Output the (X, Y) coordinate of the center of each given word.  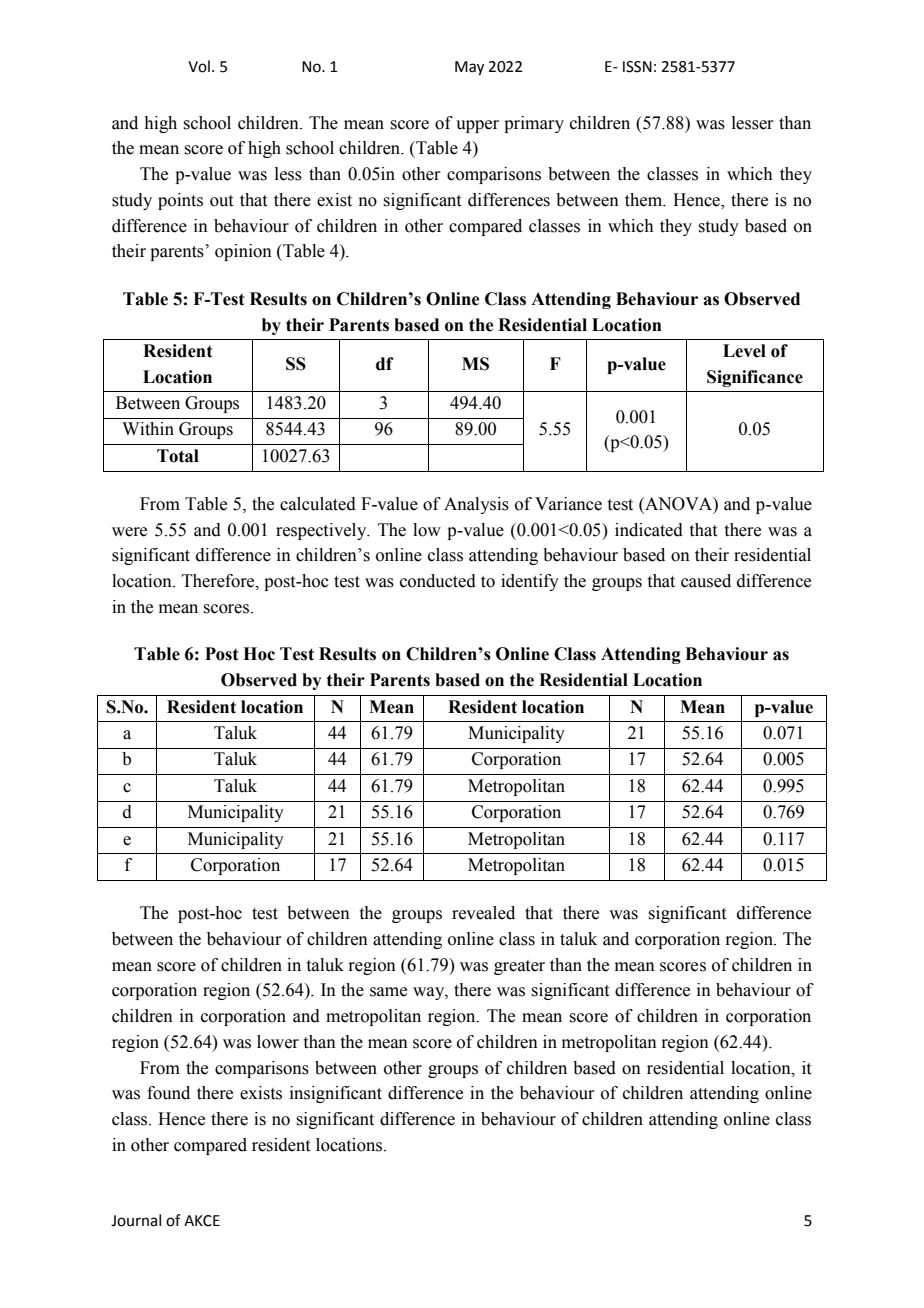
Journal (136, 1220)
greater (519, 967)
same (388, 992)
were (129, 532)
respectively (322, 531)
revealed (483, 913)
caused (706, 581)
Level (744, 351)
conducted (438, 581)
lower (278, 1042)
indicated (649, 530)
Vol (199, 66)
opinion (243, 252)
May (469, 68)
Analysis (476, 505)
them (645, 200)
